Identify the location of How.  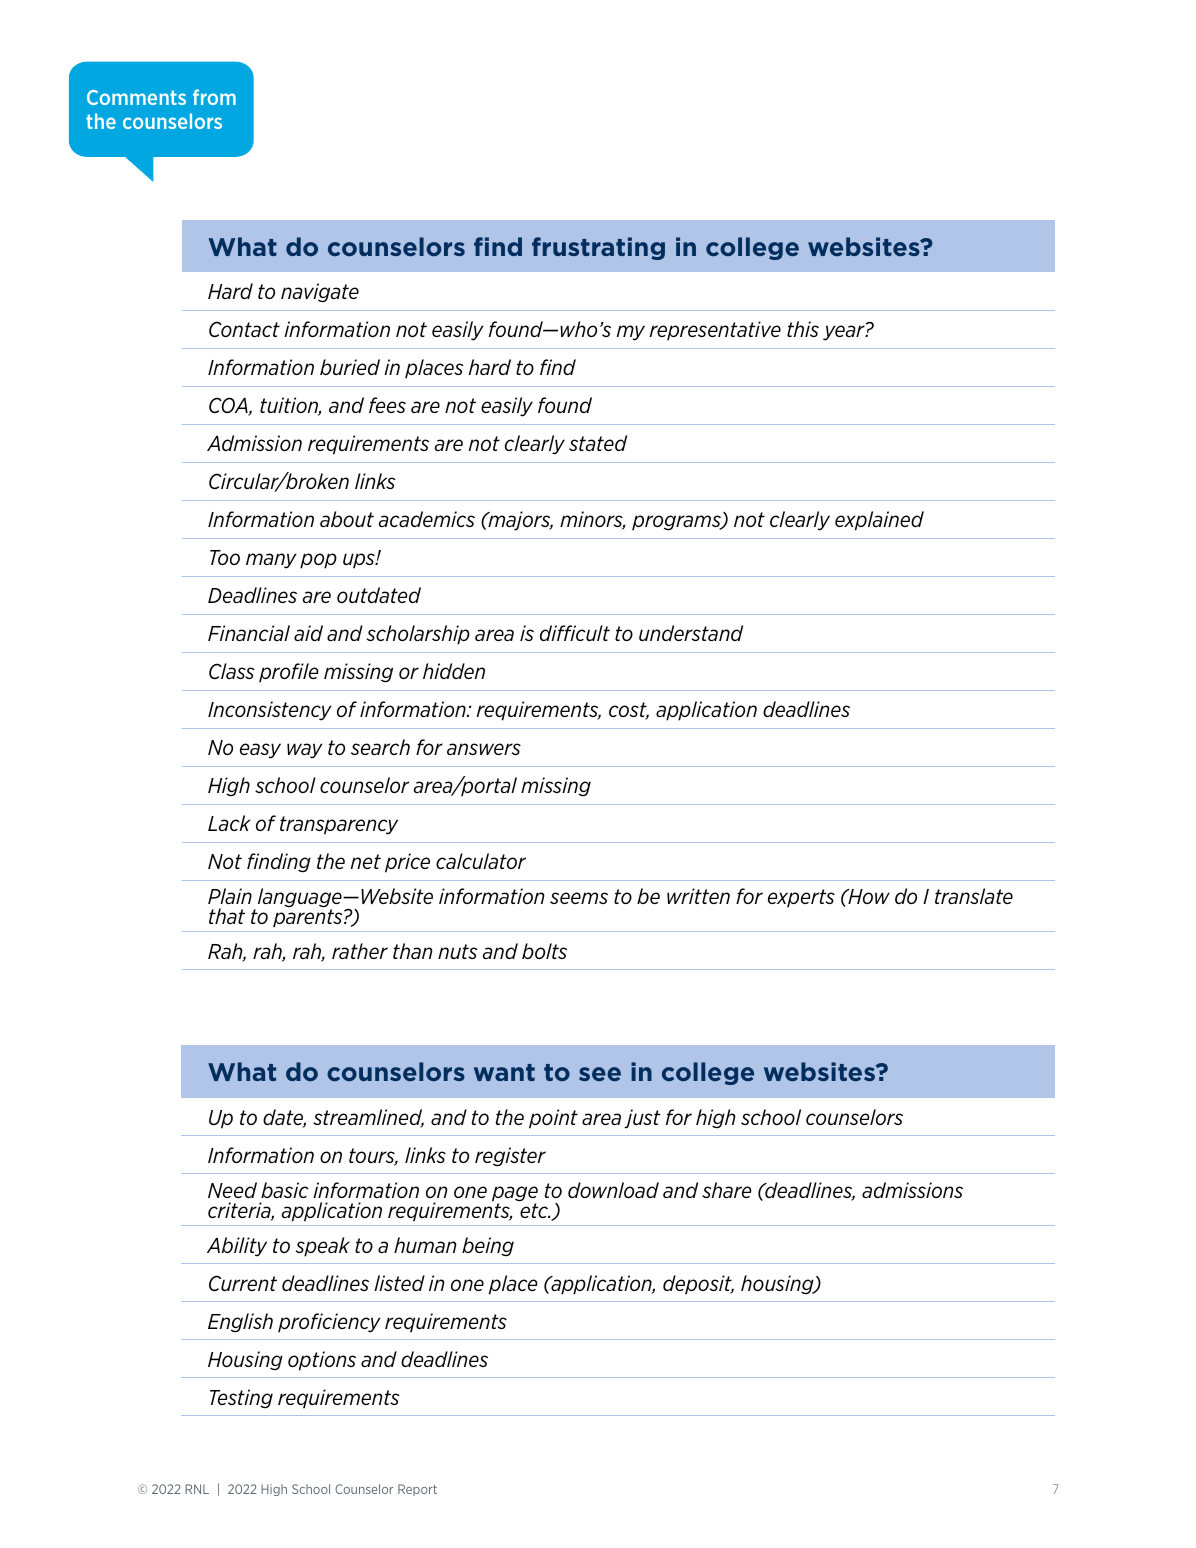
(868, 896).
